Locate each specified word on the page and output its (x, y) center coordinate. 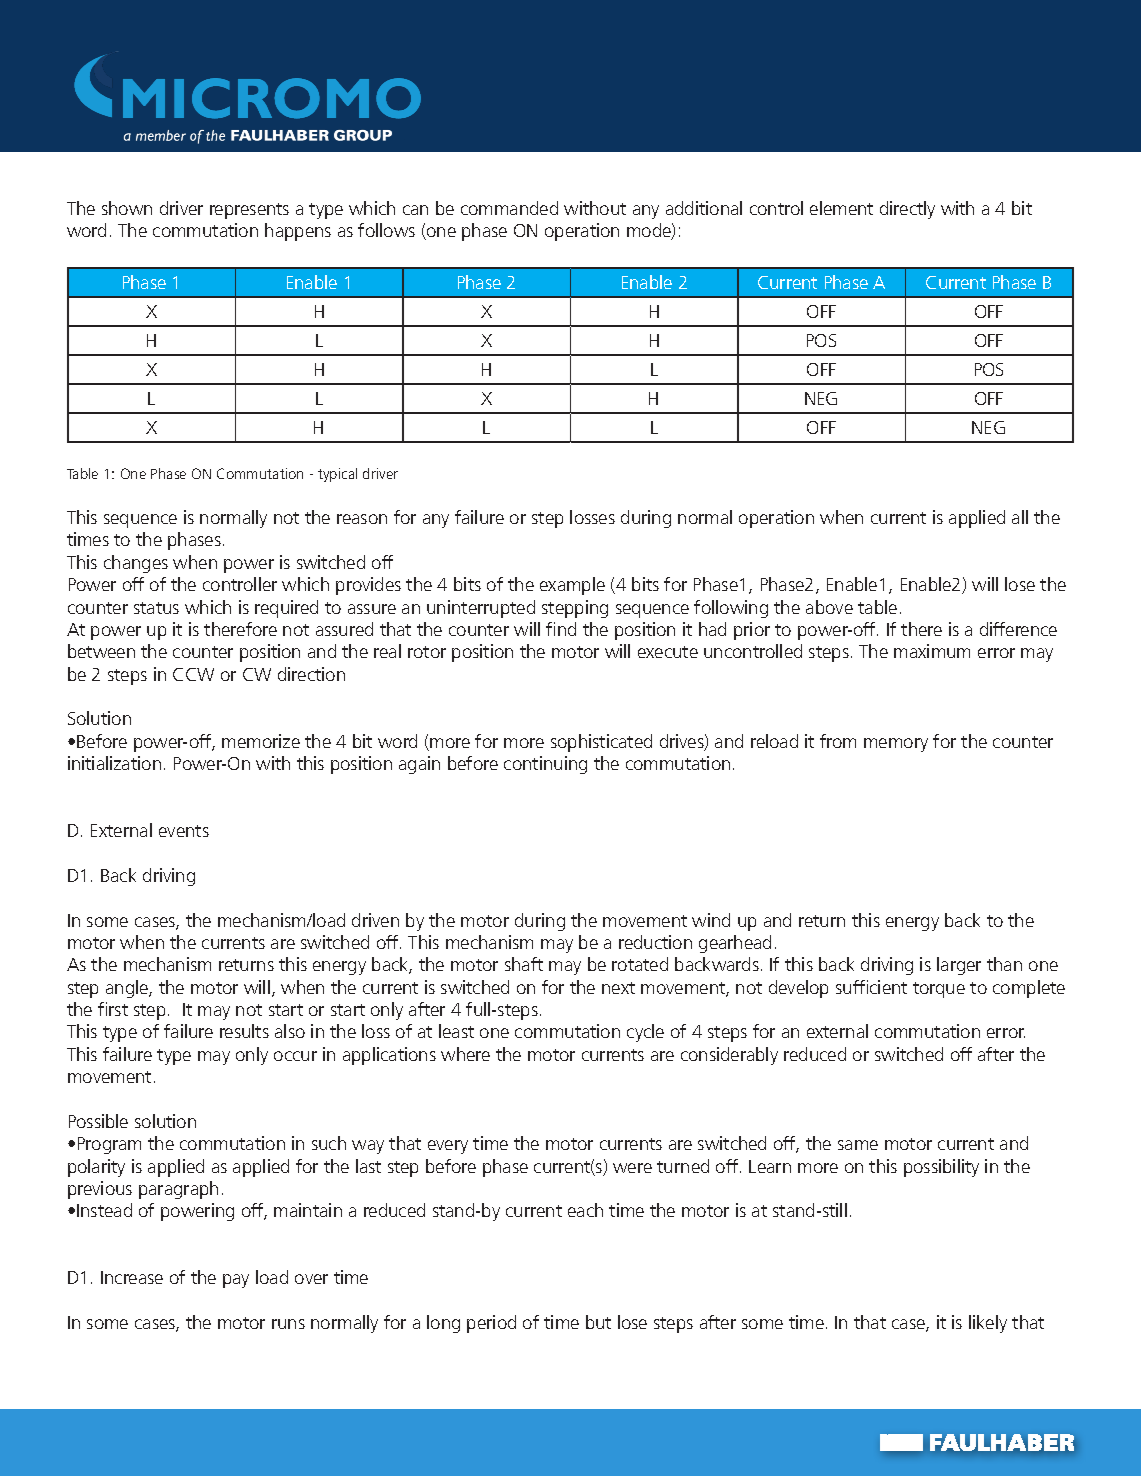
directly (907, 210)
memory (896, 745)
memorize (261, 741)
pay (236, 1281)
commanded (509, 208)
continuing (545, 765)
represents (249, 211)
